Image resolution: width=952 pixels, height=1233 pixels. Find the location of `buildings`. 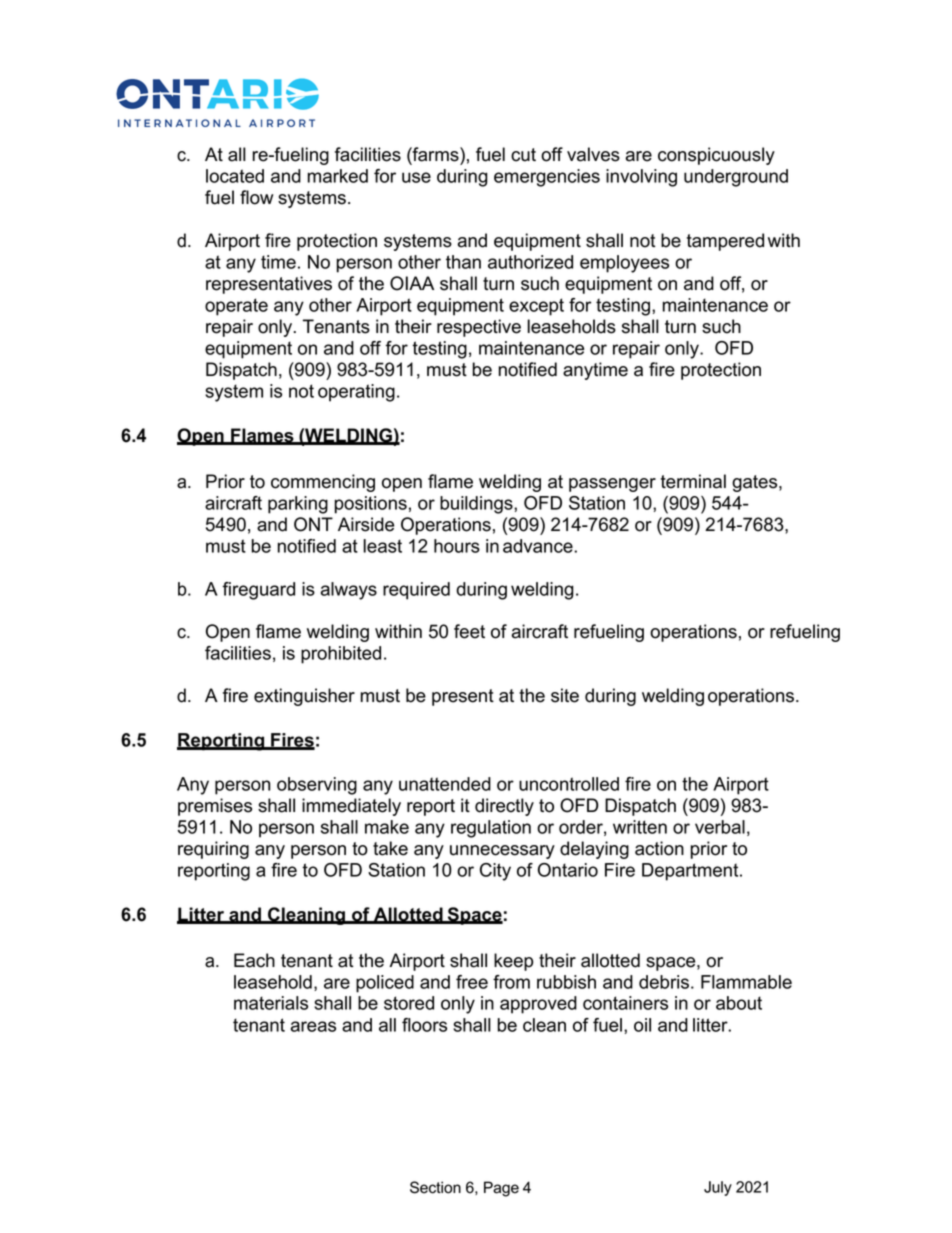

buildings is located at coordinates (477, 505).
